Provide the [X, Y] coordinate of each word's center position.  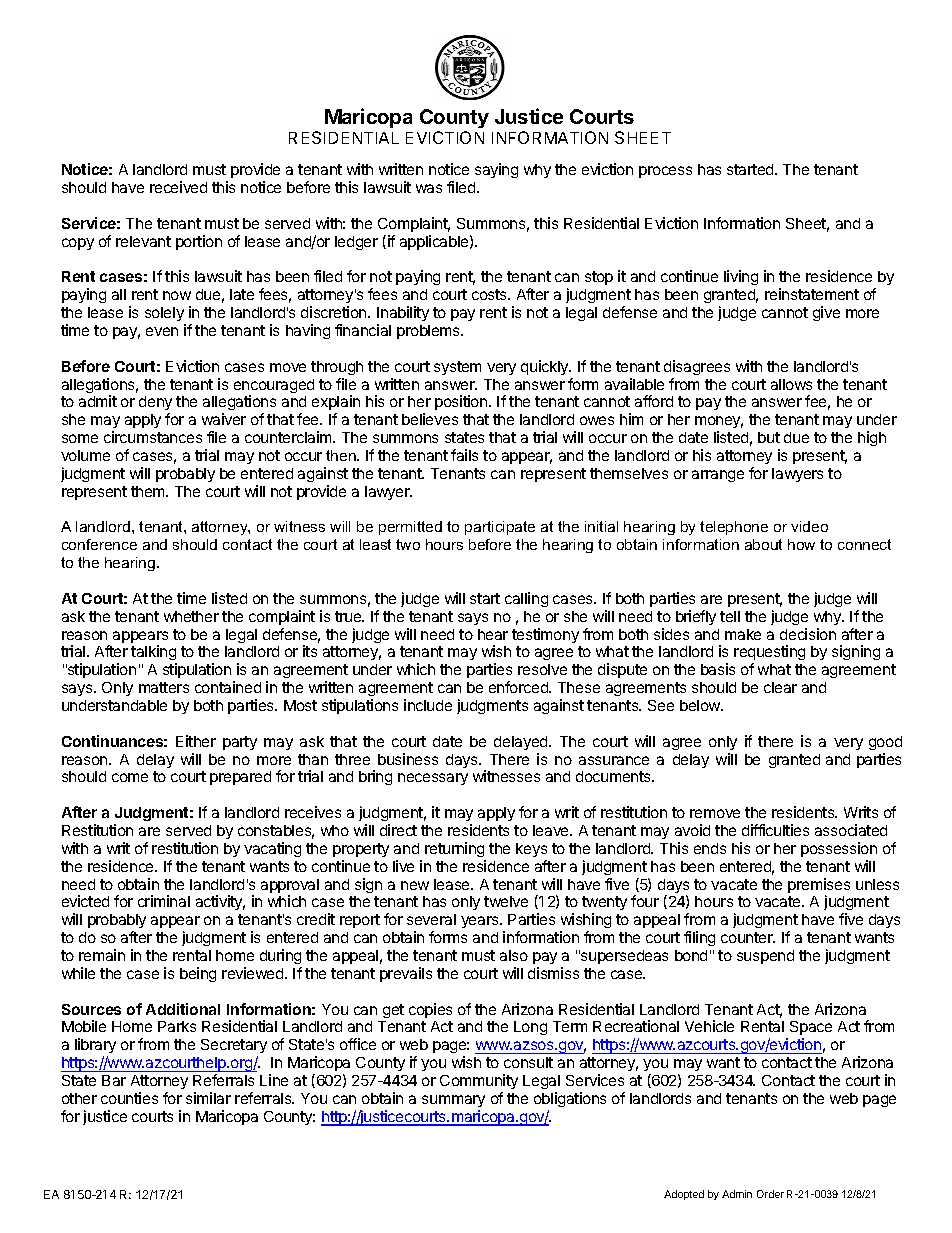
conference [99, 544]
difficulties [775, 830]
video [809, 526]
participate [500, 528]
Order [770, 1194]
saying [496, 170]
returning [454, 849]
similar [208, 1098]
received [178, 187]
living [741, 277]
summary [453, 1101]
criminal [164, 901]
